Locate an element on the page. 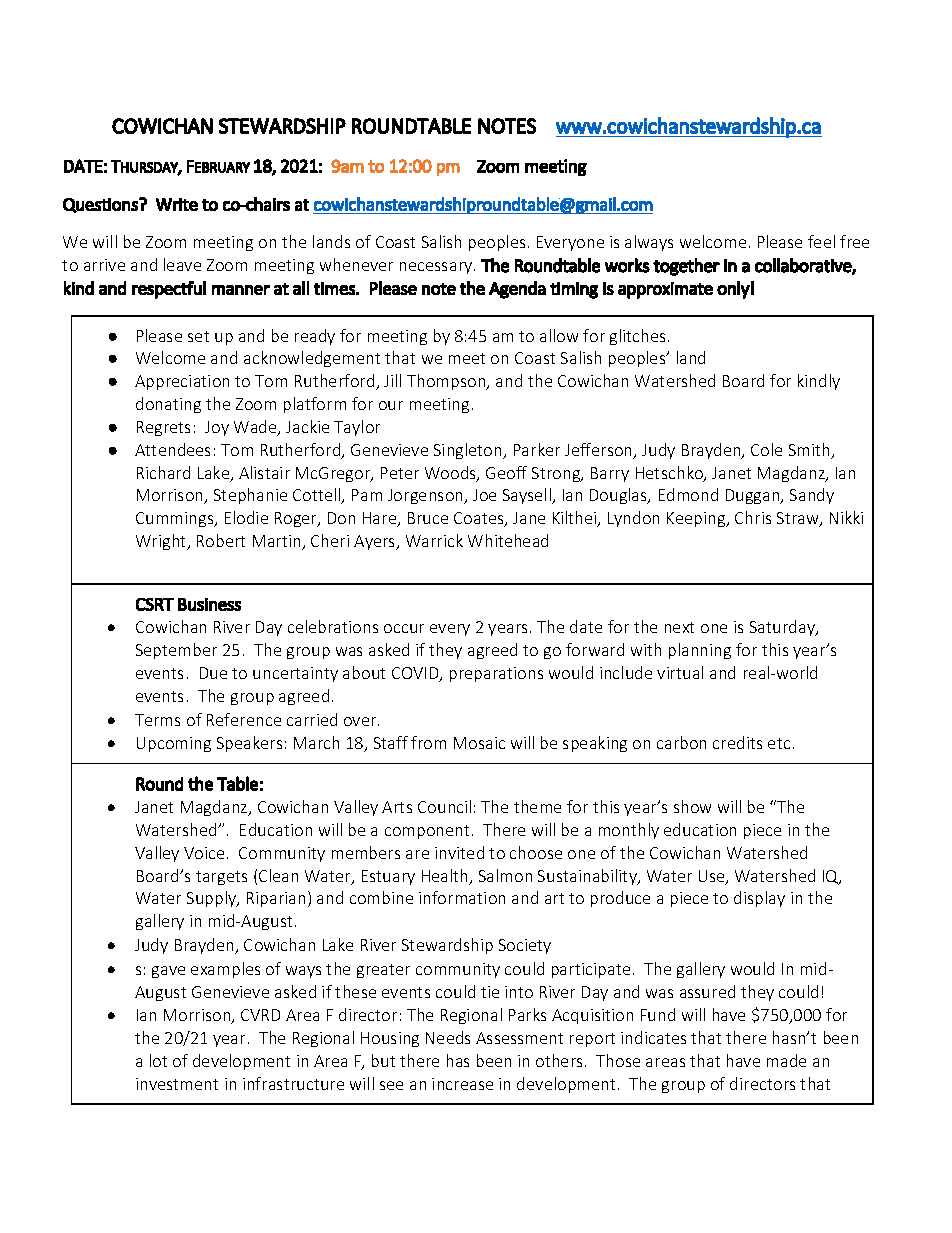  Write is located at coordinates (177, 204).
